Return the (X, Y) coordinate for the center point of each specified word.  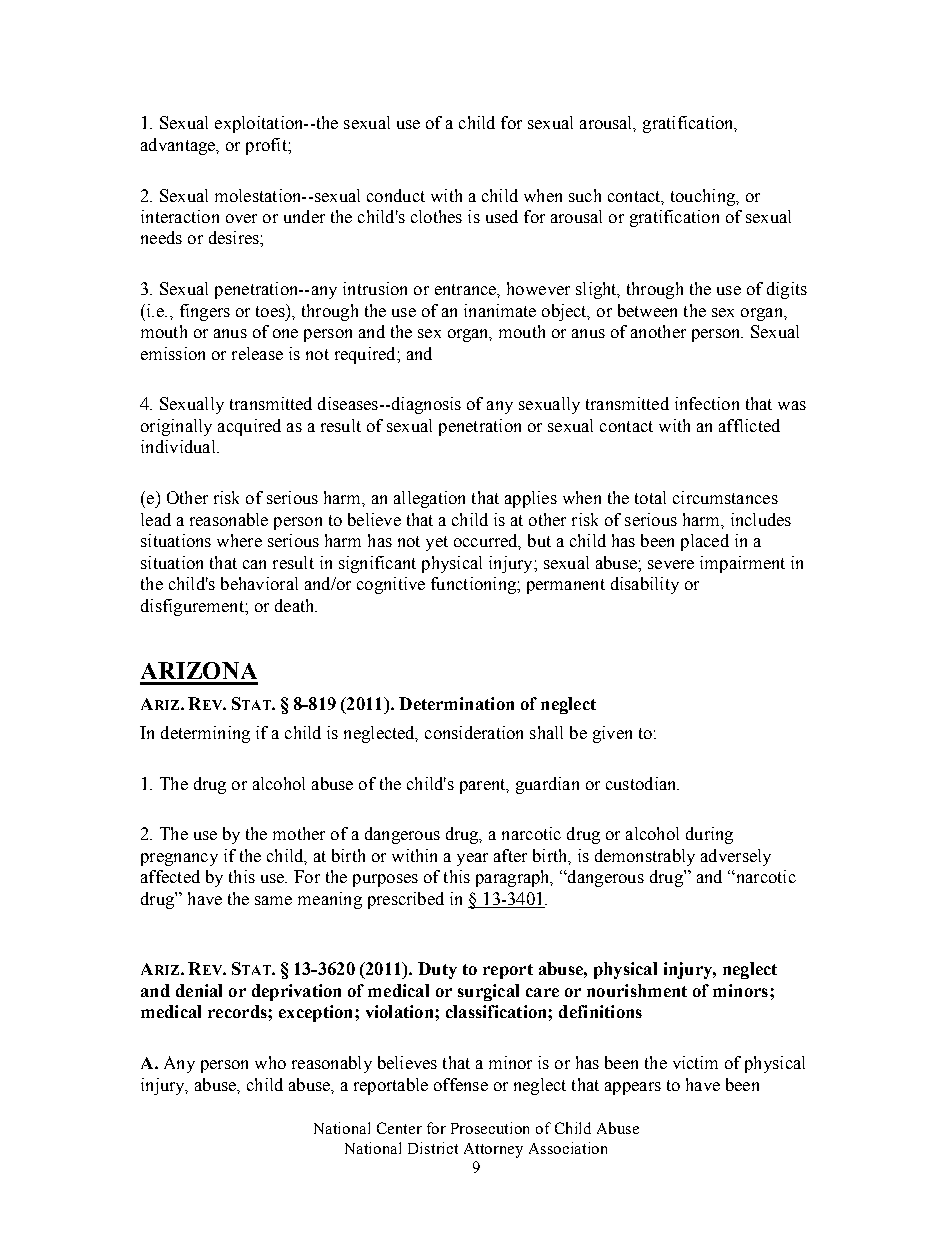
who (270, 1062)
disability (645, 585)
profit (267, 146)
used (502, 216)
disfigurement (193, 607)
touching (704, 197)
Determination (456, 703)
